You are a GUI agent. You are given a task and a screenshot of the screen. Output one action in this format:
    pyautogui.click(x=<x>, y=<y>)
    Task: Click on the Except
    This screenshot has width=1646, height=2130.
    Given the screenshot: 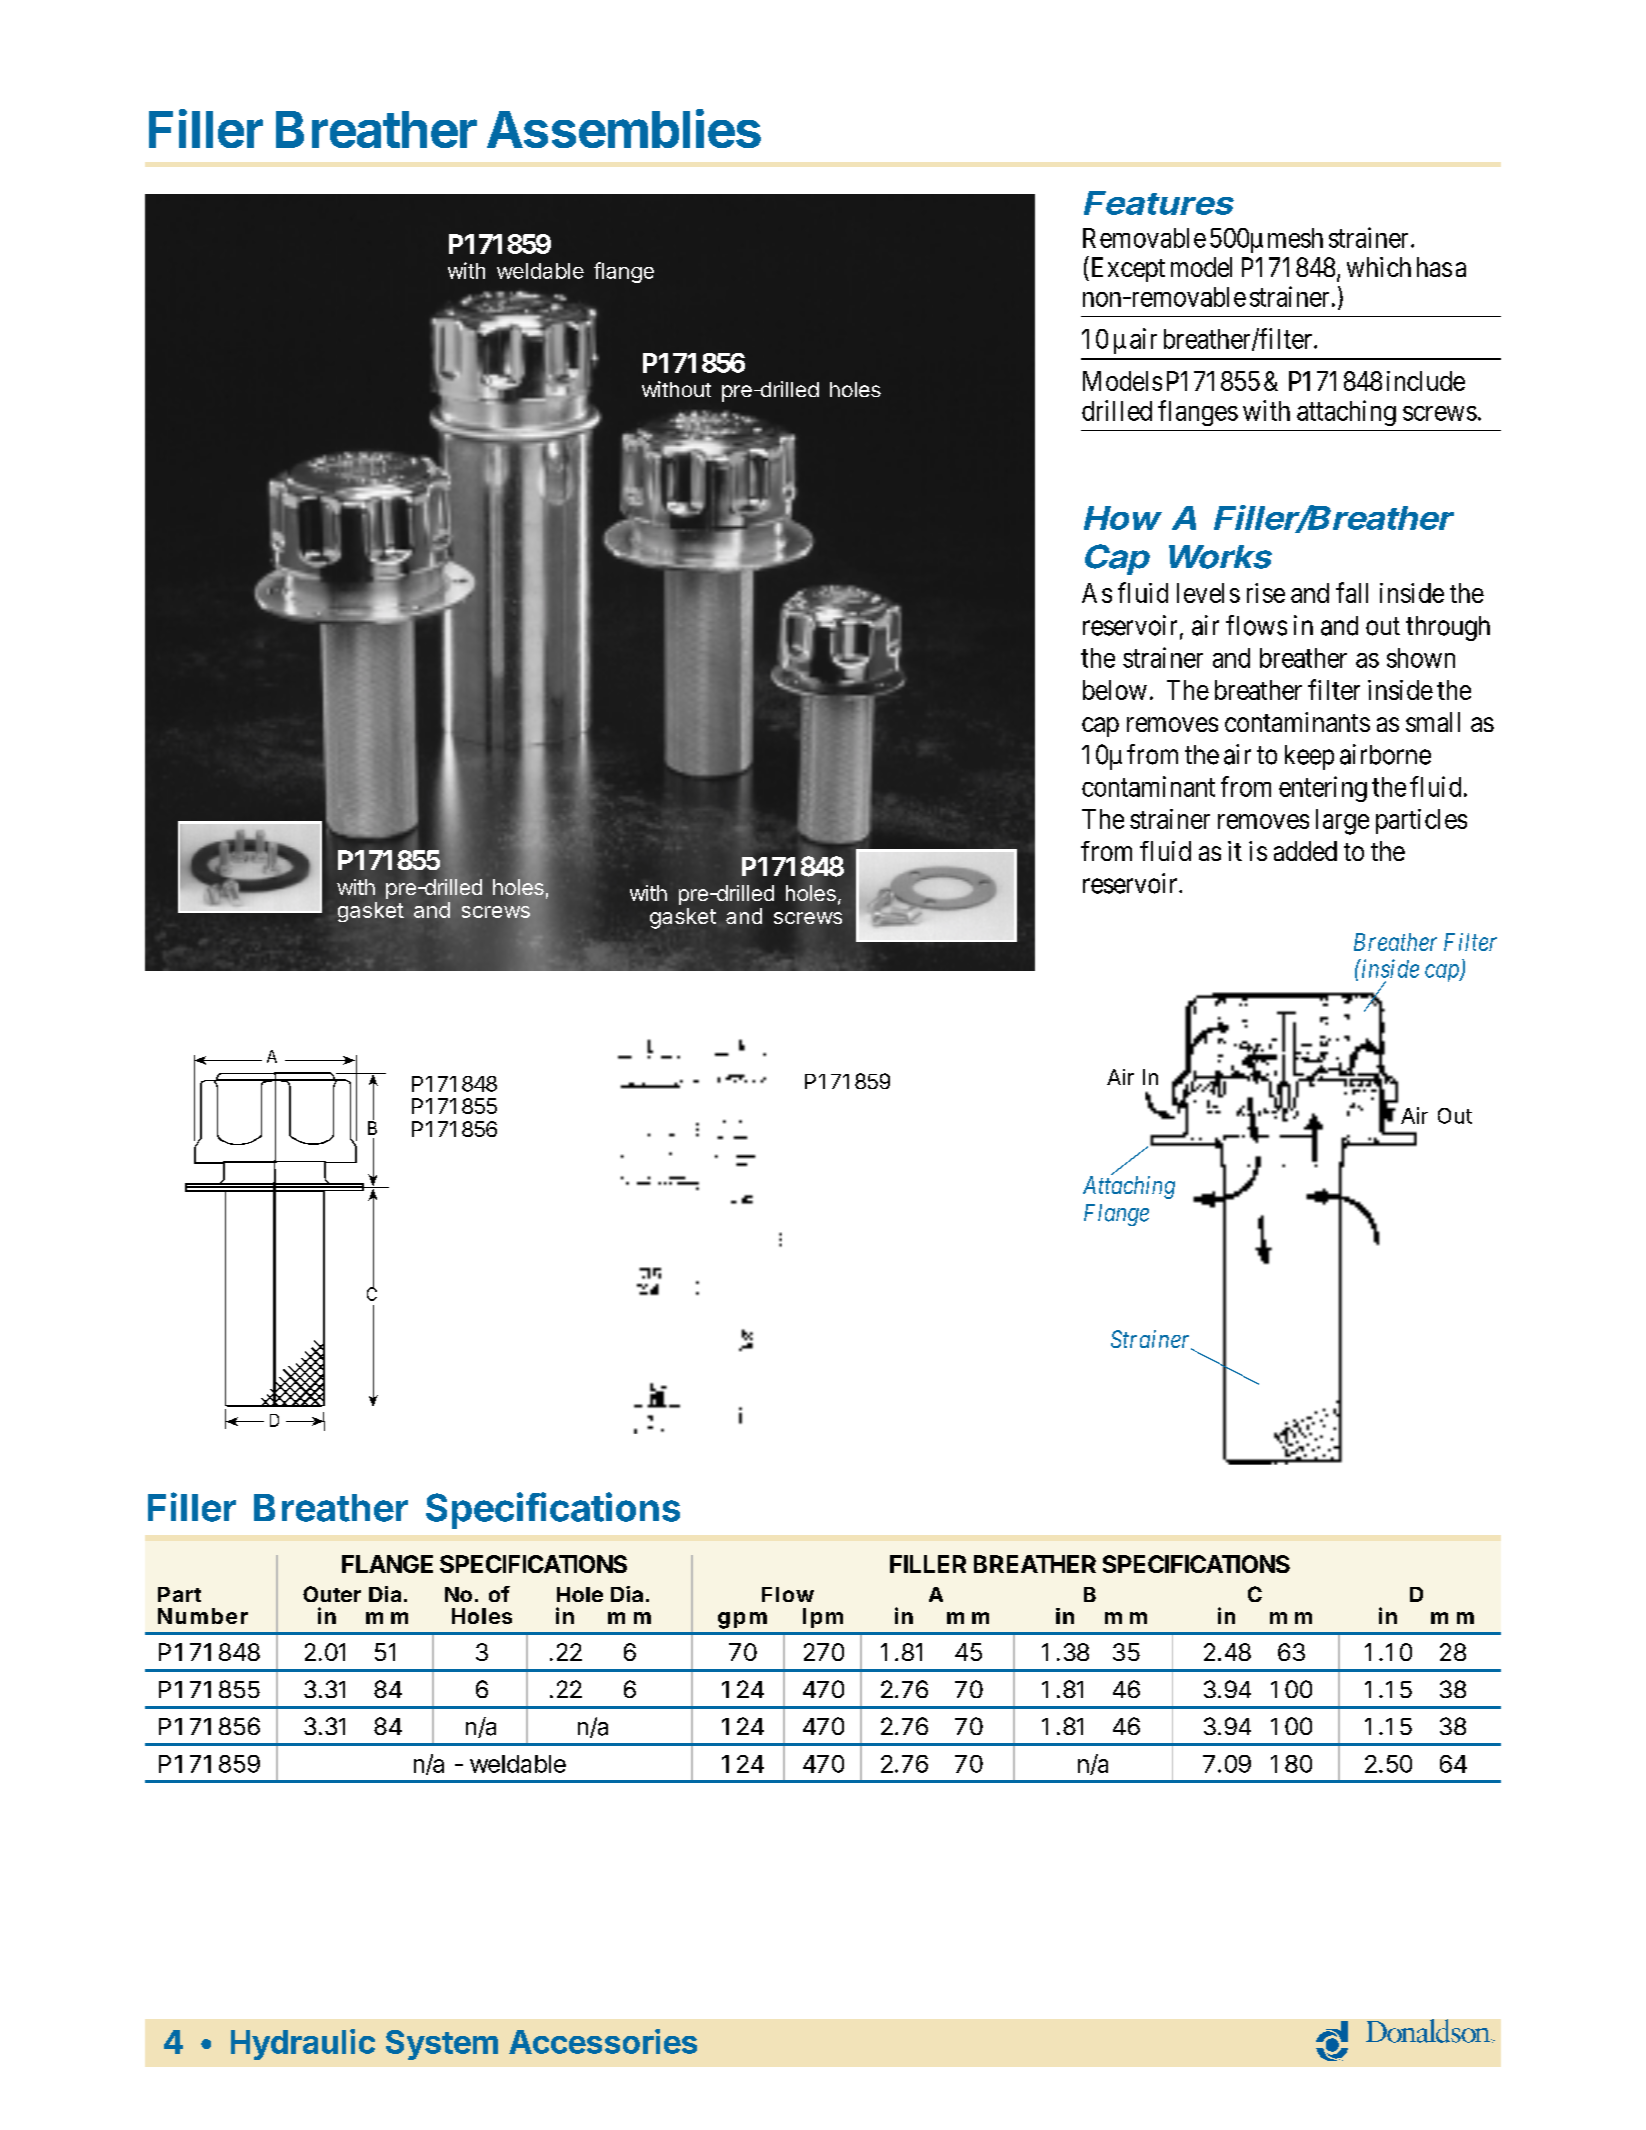 What is the action you would take?
    pyautogui.click(x=1126, y=269)
